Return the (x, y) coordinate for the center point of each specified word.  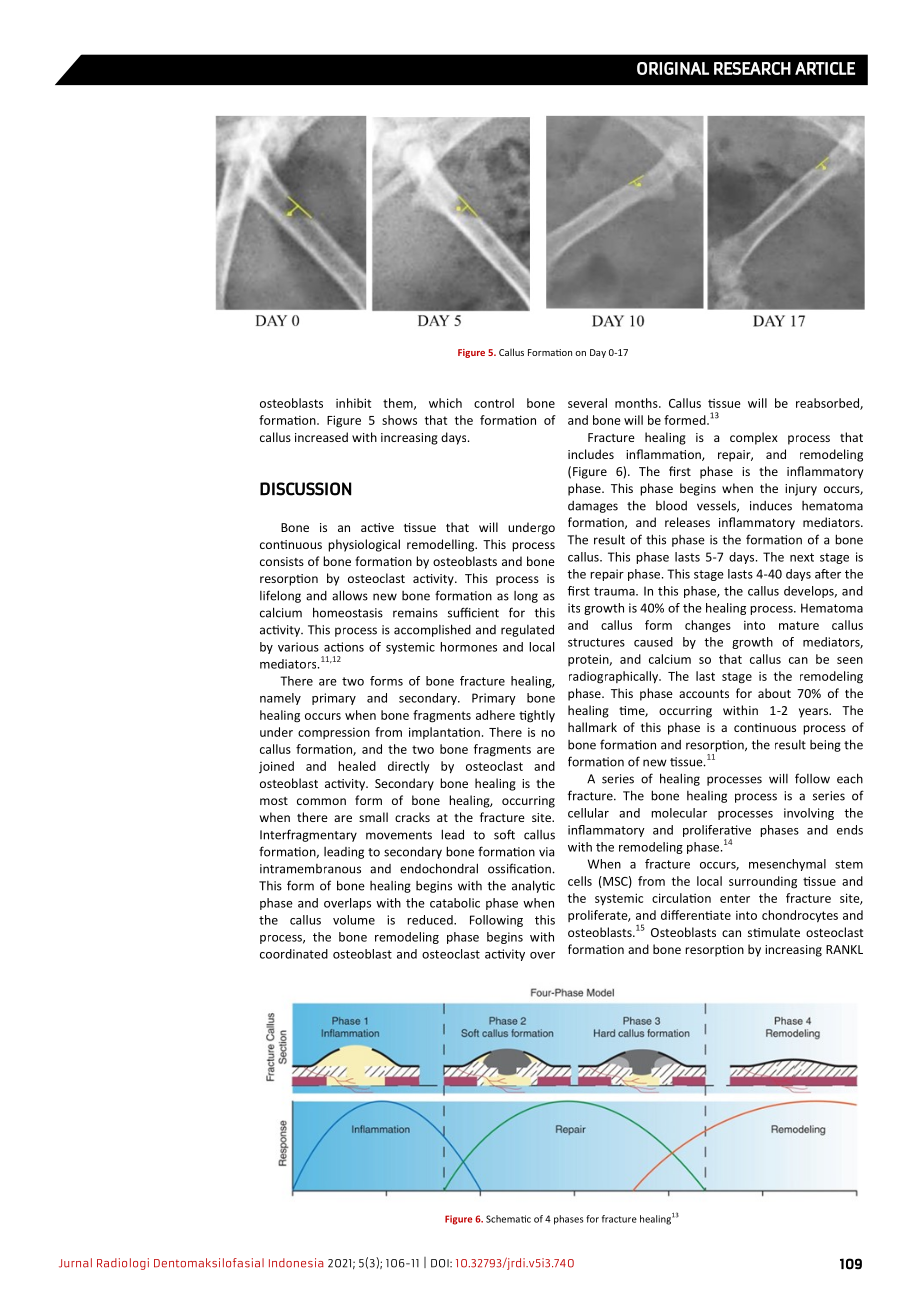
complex (754, 438)
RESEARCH (752, 68)
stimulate (774, 932)
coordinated (294, 954)
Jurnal (75, 1263)
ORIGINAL (673, 68)
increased (321, 437)
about (774, 693)
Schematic (508, 1219)
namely (280, 699)
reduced (431, 920)
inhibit (353, 403)
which (445, 403)
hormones (468, 647)
